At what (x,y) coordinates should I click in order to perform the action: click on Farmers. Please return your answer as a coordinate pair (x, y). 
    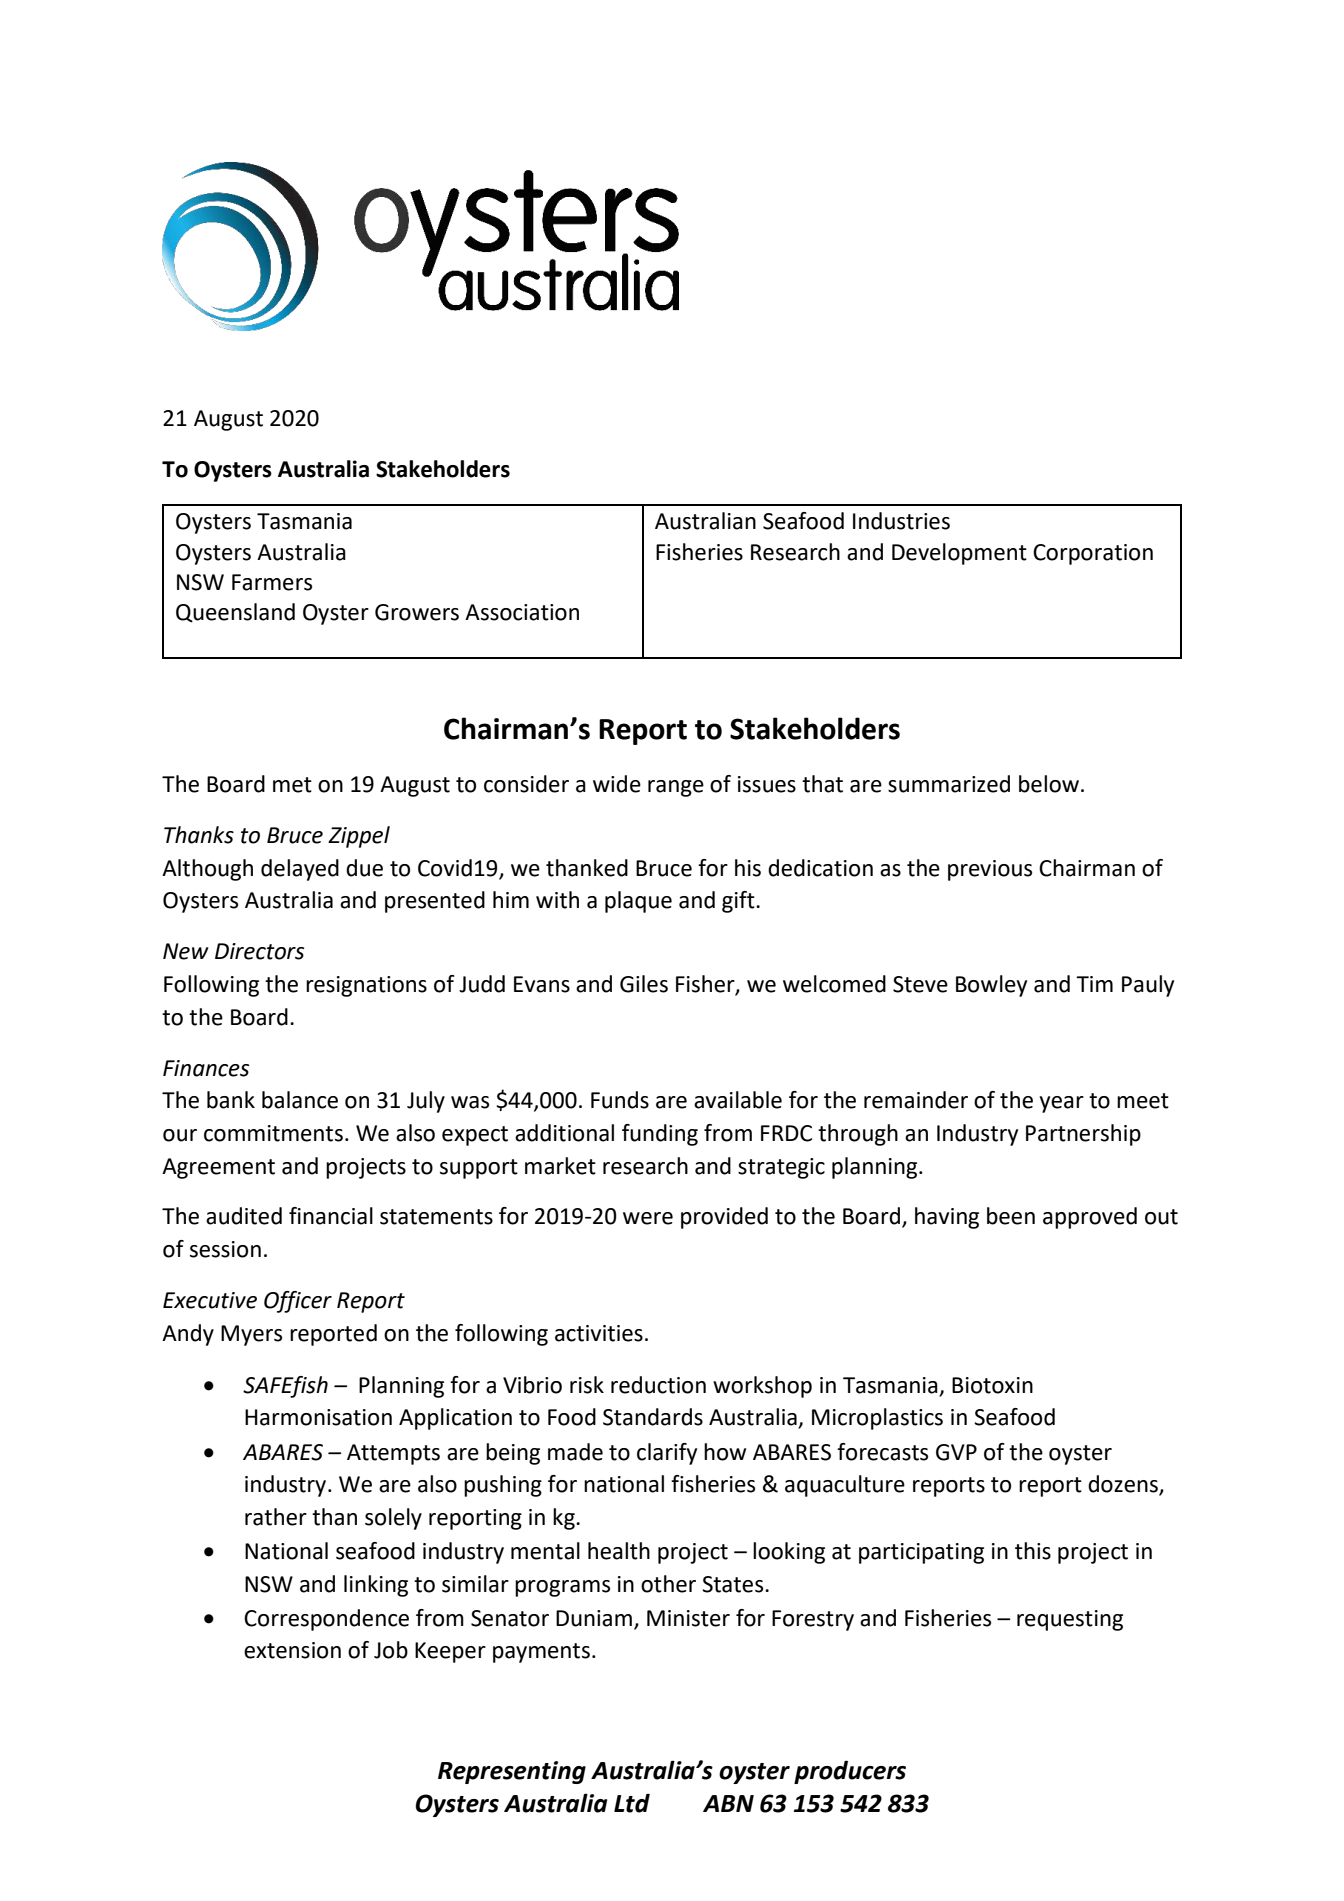
    Looking at the image, I should click on (272, 582).
